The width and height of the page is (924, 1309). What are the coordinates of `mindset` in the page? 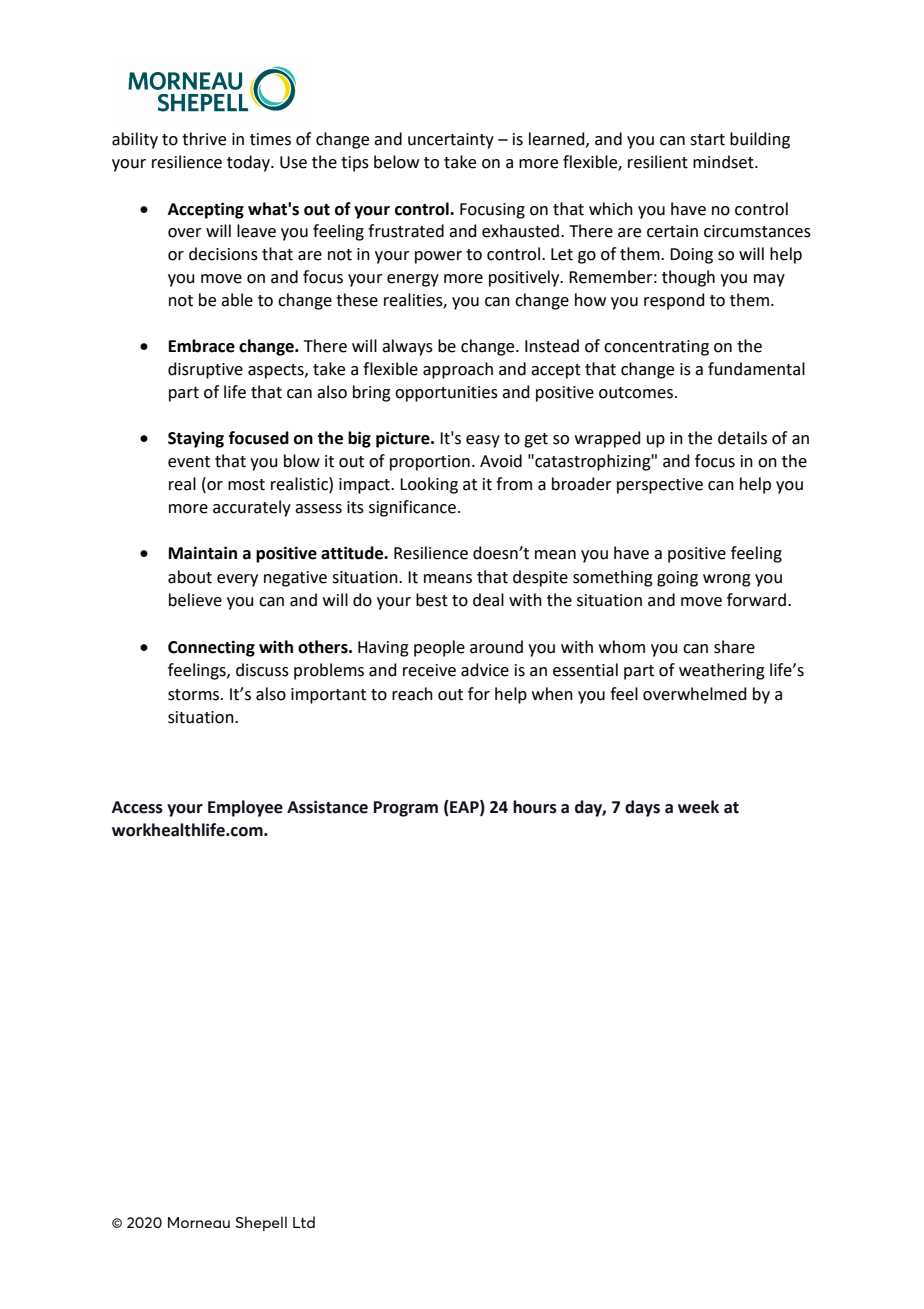 It's located at (724, 162).
